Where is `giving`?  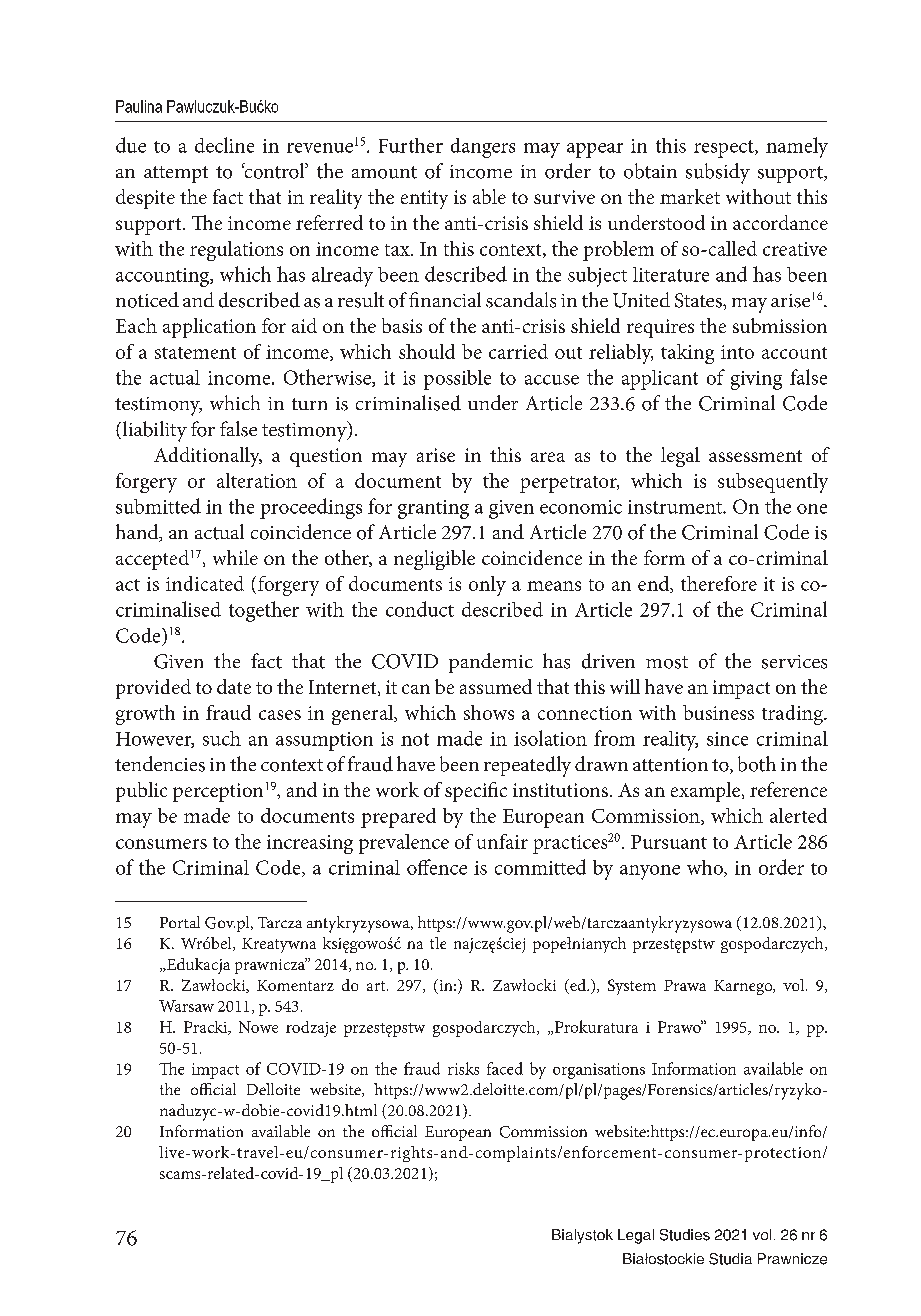
giving is located at coordinates (756, 380).
